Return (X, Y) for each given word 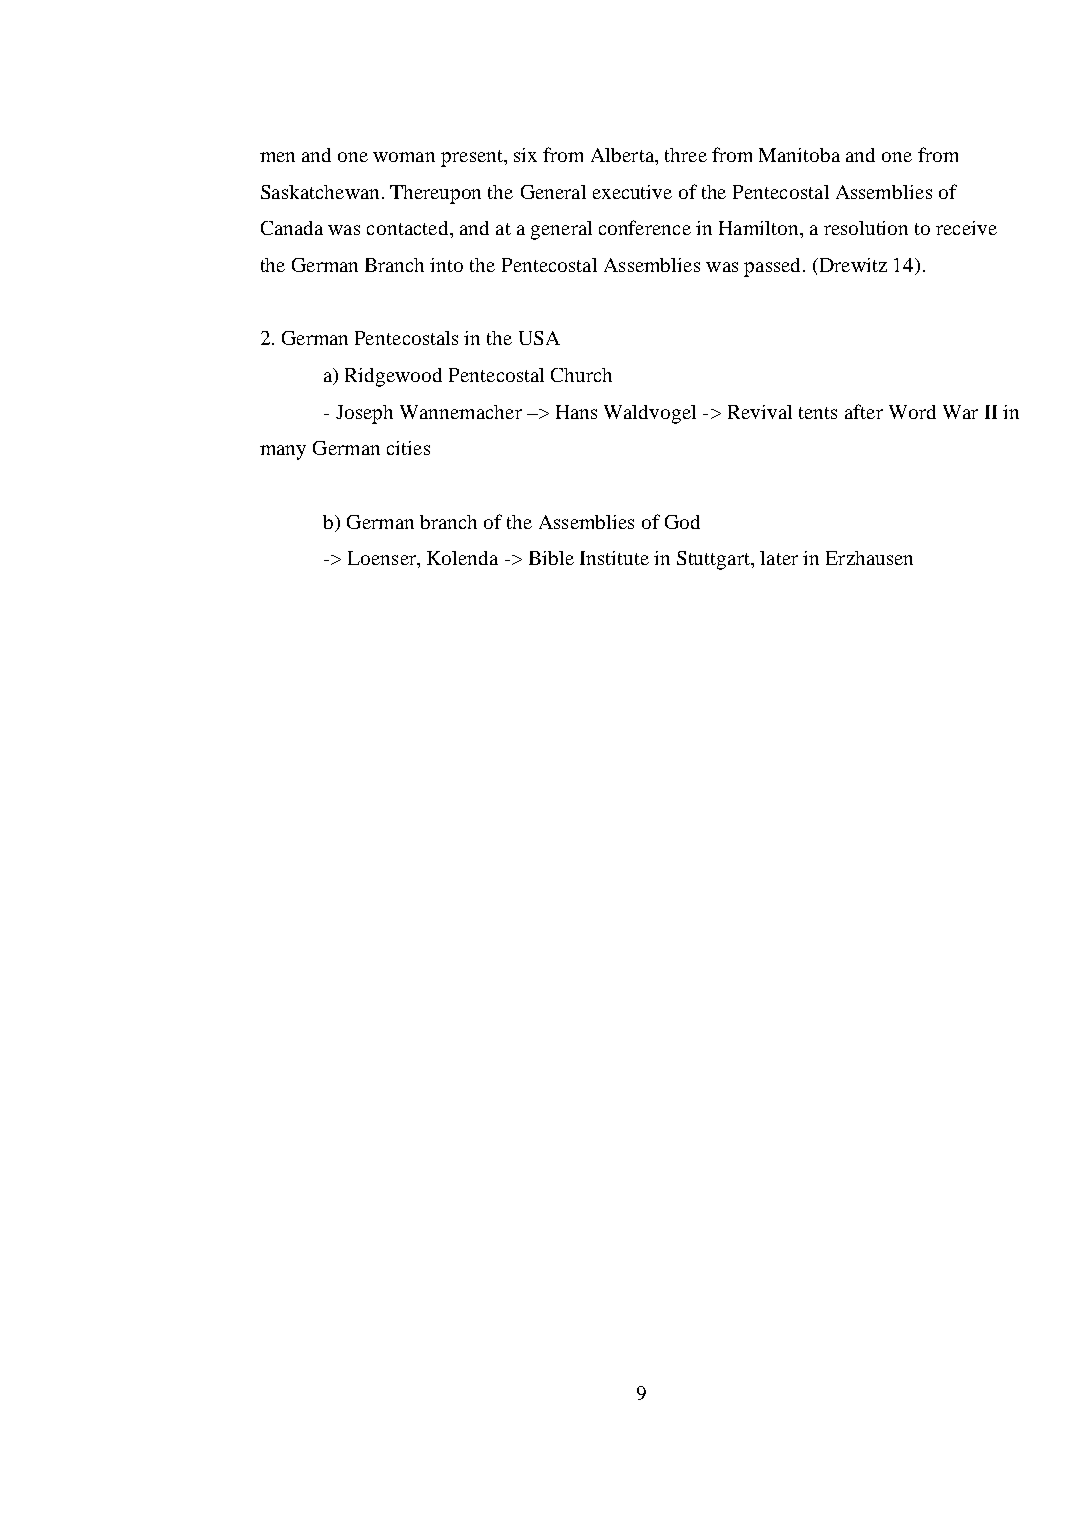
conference (645, 227)
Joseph (364, 414)
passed (774, 267)
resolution (866, 228)
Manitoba (799, 155)
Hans (576, 412)
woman (404, 157)
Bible (551, 558)
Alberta (623, 155)
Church (581, 375)
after (864, 411)
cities (408, 448)
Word (912, 412)
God (682, 522)
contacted (409, 228)
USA (539, 338)
